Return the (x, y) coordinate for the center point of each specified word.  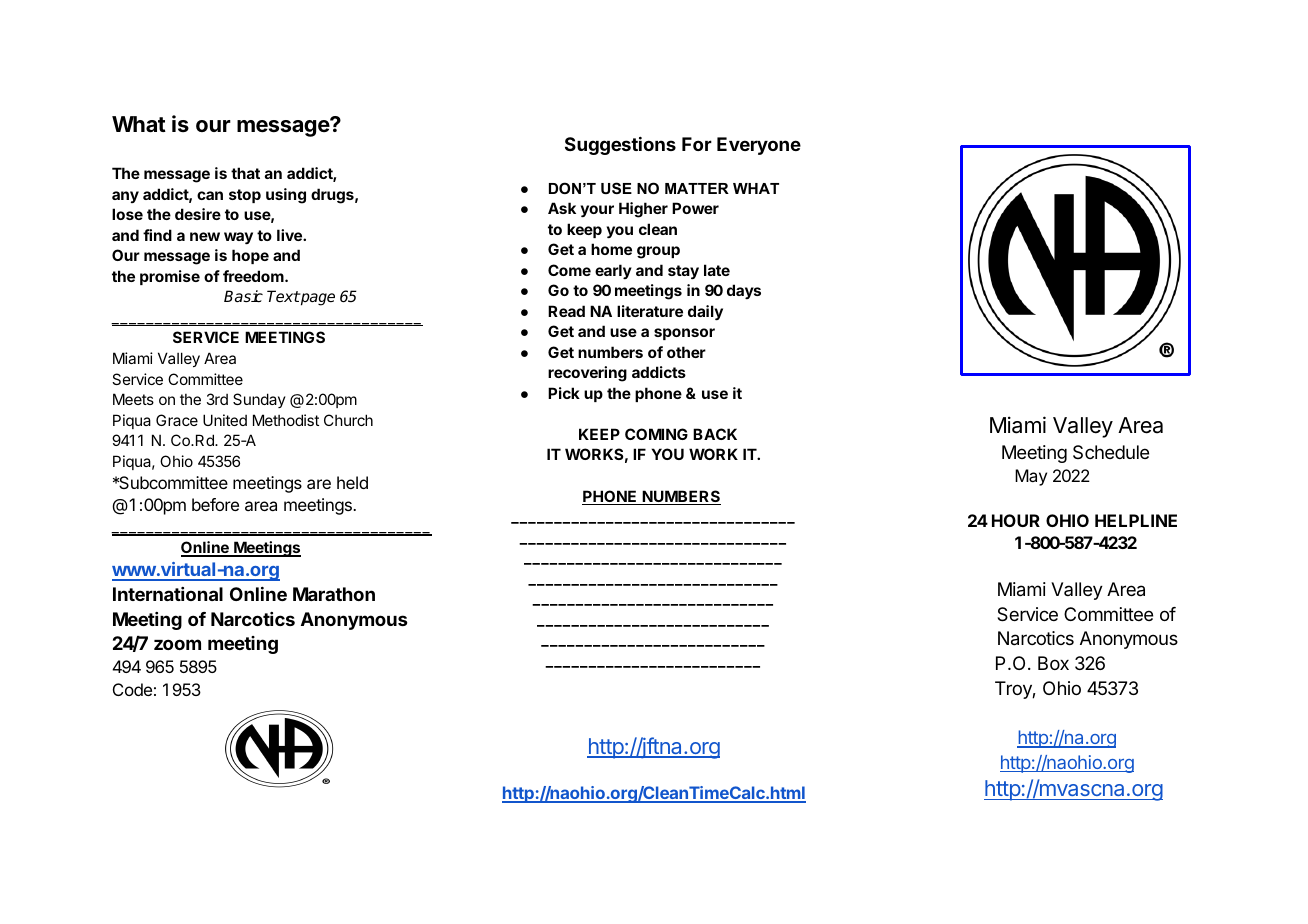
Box (1053, 663)
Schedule (1111, 452)
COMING (656, 434)
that (245, 173)
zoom (177, 644)
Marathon (334, 594)
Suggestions (620, 146)
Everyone (759, 146)
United (225, 420)
